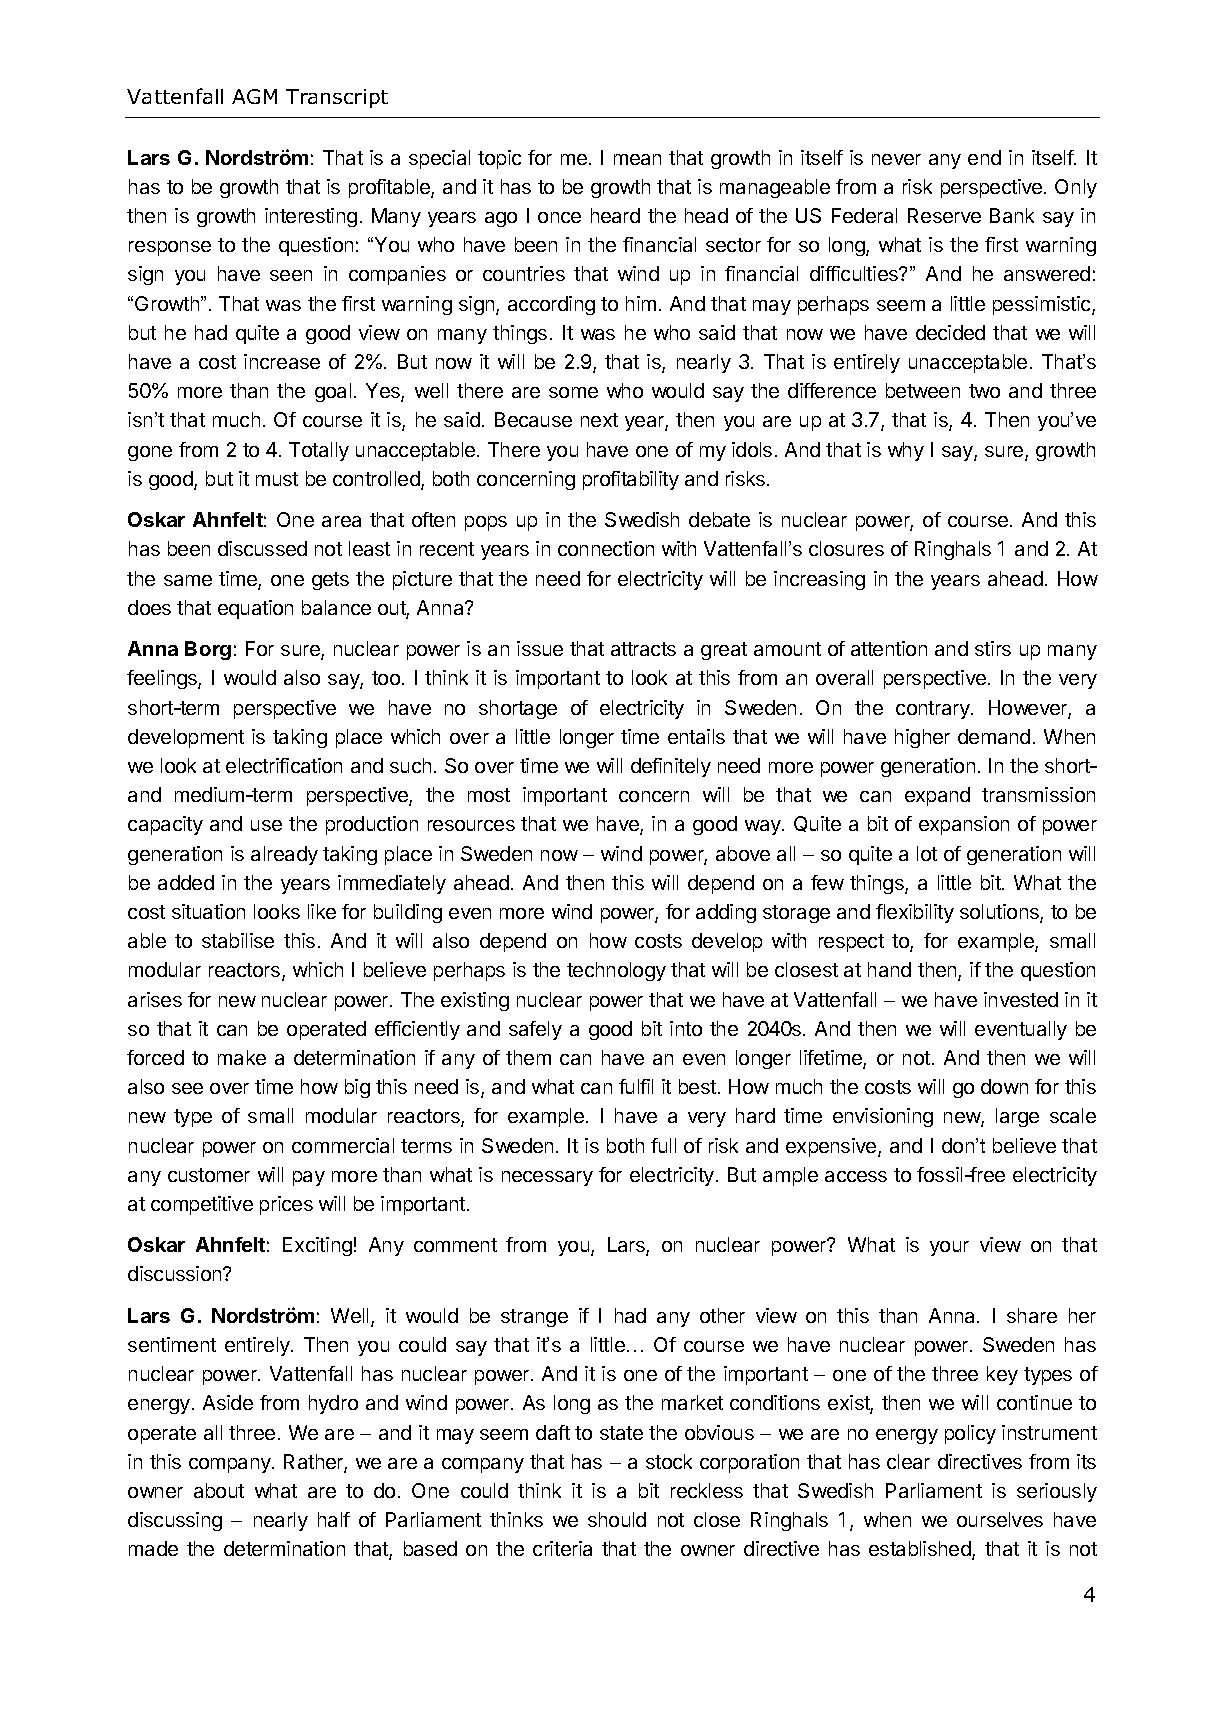 This image has height=1710, width=1209. What do you see at coordinates (242, 1057) in the image?
I see `make` at bounding box center [242, 1057].
